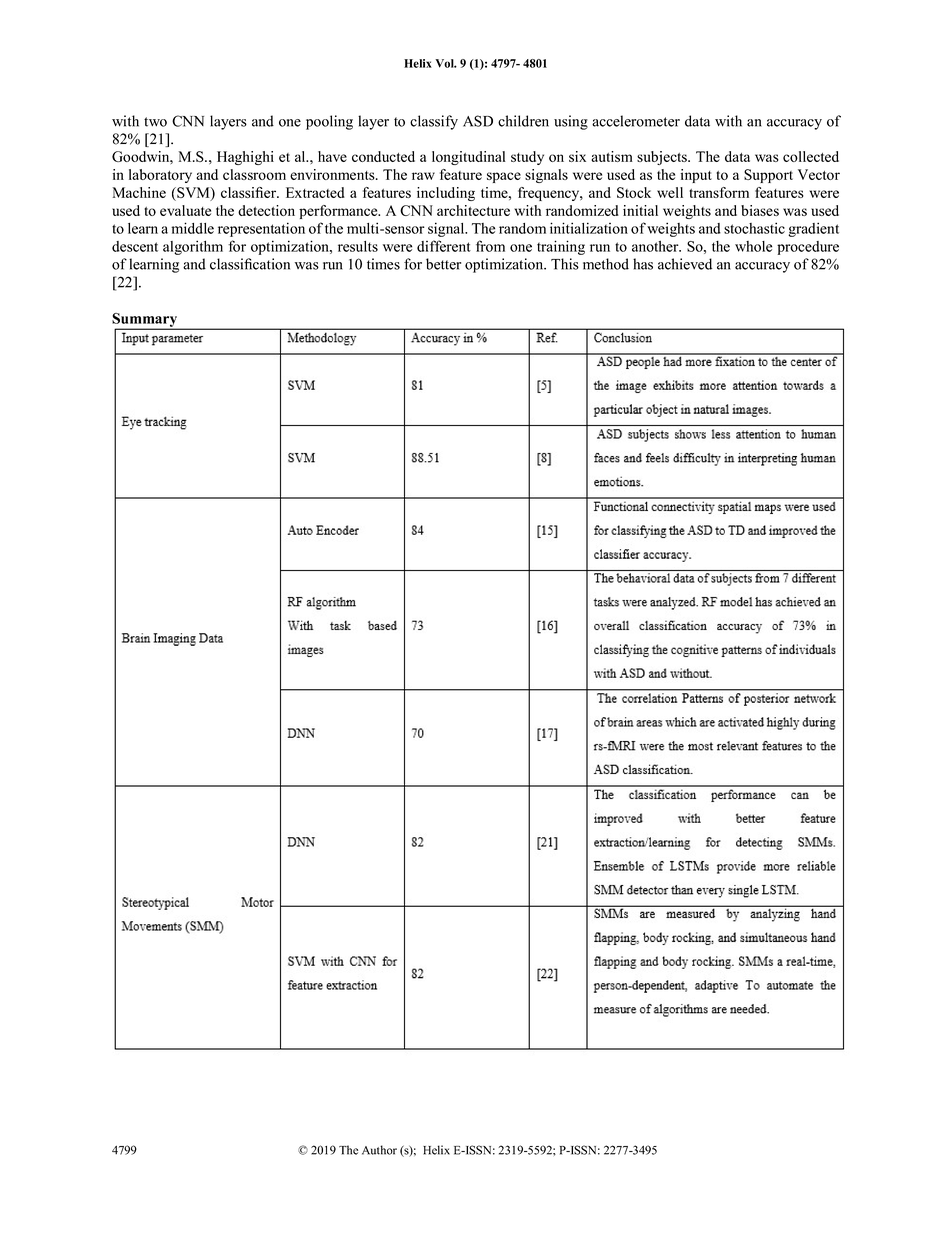 This document has height=1233, width=952. I want to click on method, so click(606, 264).
